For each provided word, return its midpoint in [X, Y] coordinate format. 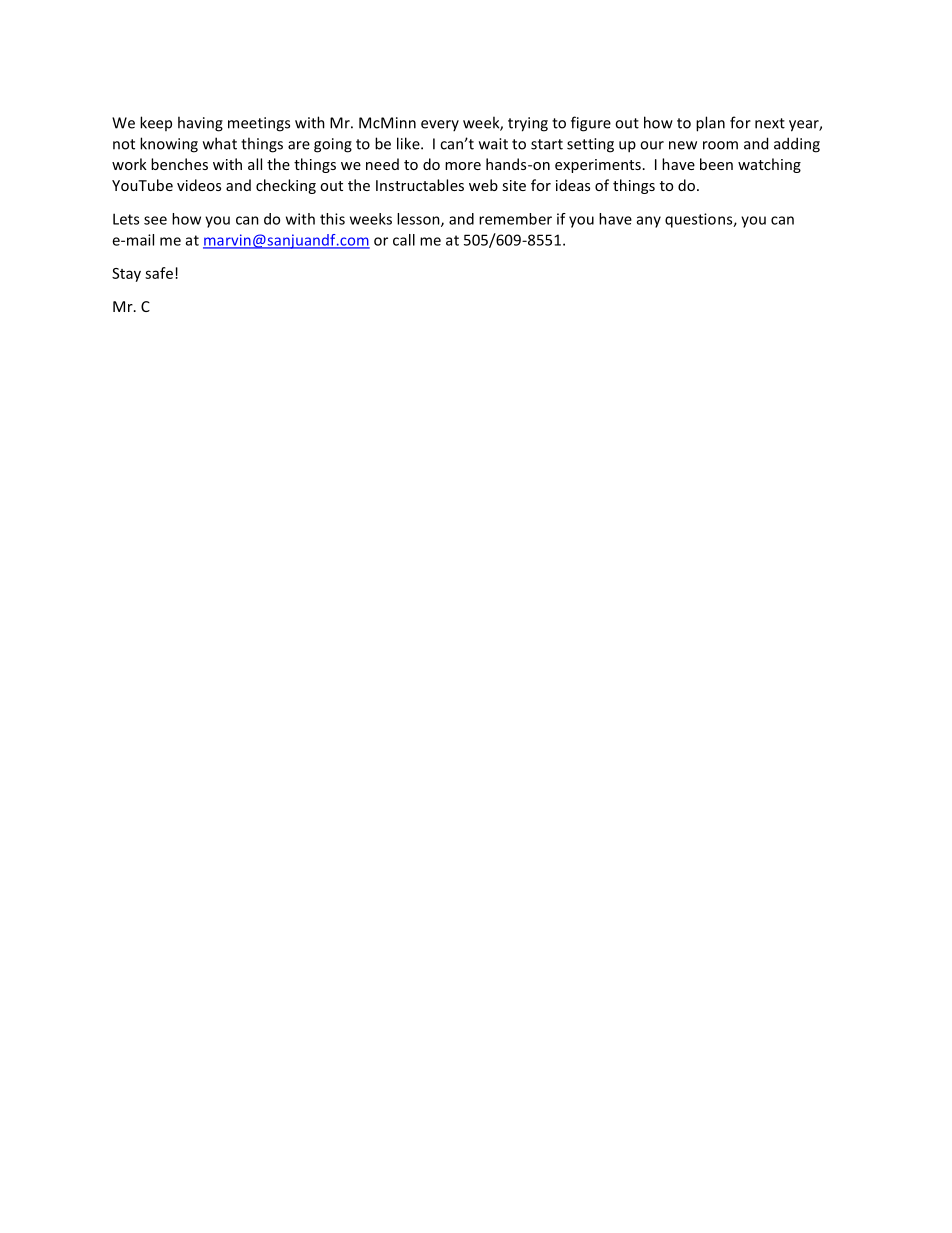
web [483, 185]
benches [179, 164]
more [463, 166]
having [200, 124]
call [404, 240]
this [332, 219]
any [649, 222]
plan [710, 124]
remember [515, 219]
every [440, 125]
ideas [573, 185]
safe [159, 273]
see [155, 220]
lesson [419, 220]
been [716, 164]
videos [199, 185]
